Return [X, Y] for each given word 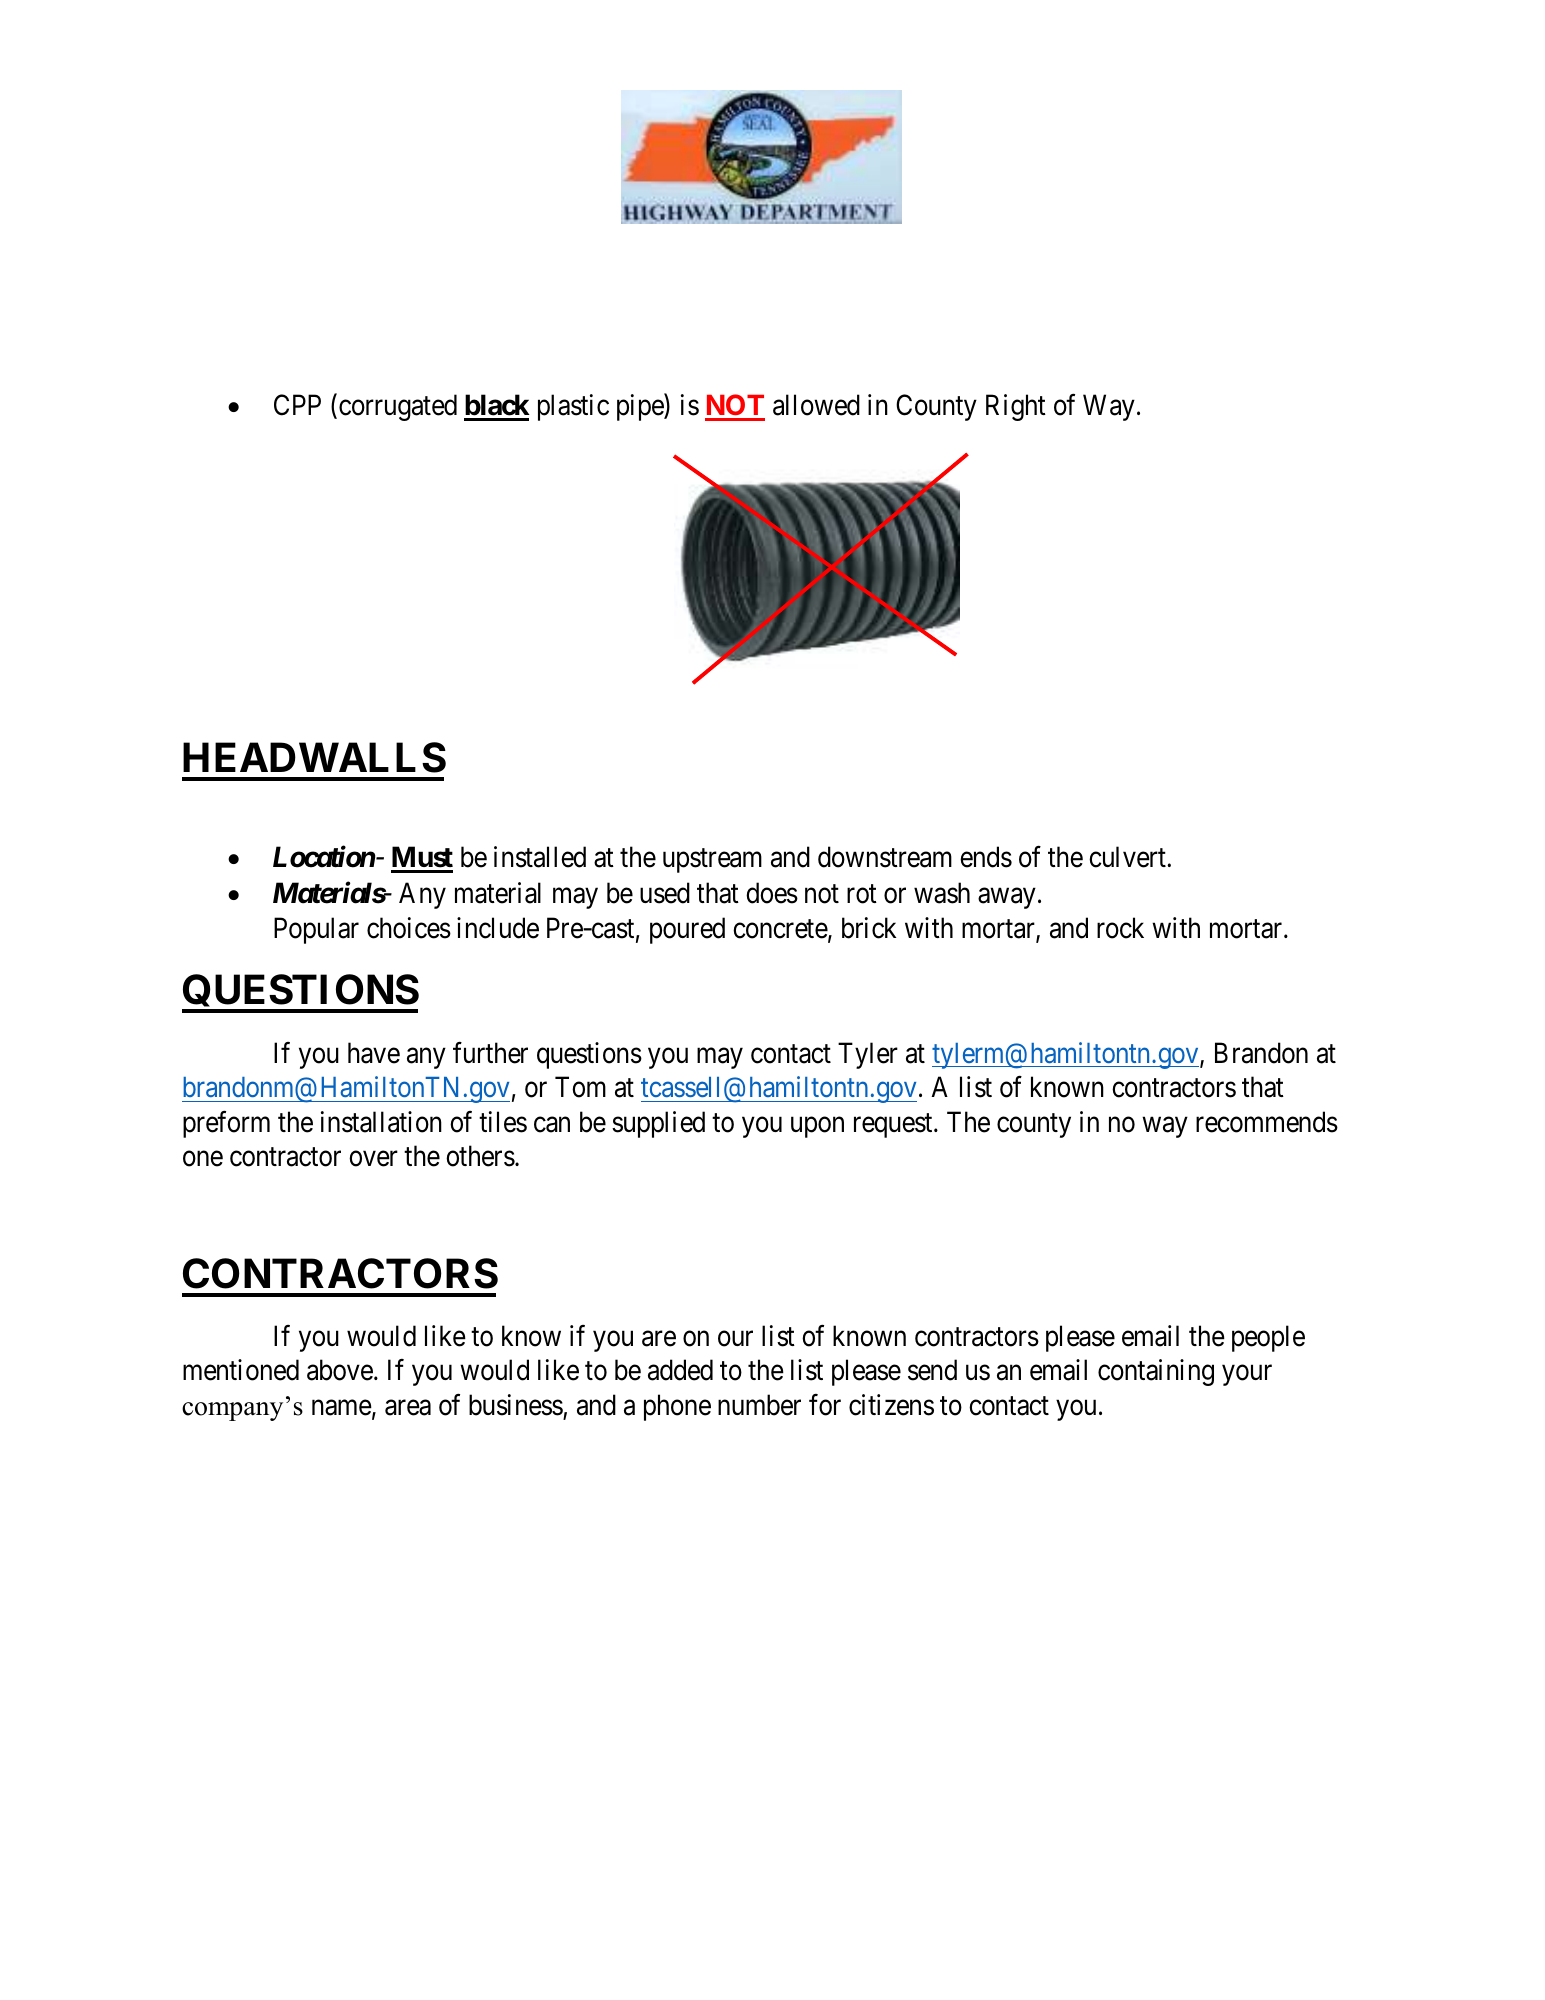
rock [1120, 928]
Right [1016, 407]
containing [1156, 1372]
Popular [316, 930]
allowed [816, 405]
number [759, 1405]
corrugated [398, 407]
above [340, 1370]
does [772, 893]
